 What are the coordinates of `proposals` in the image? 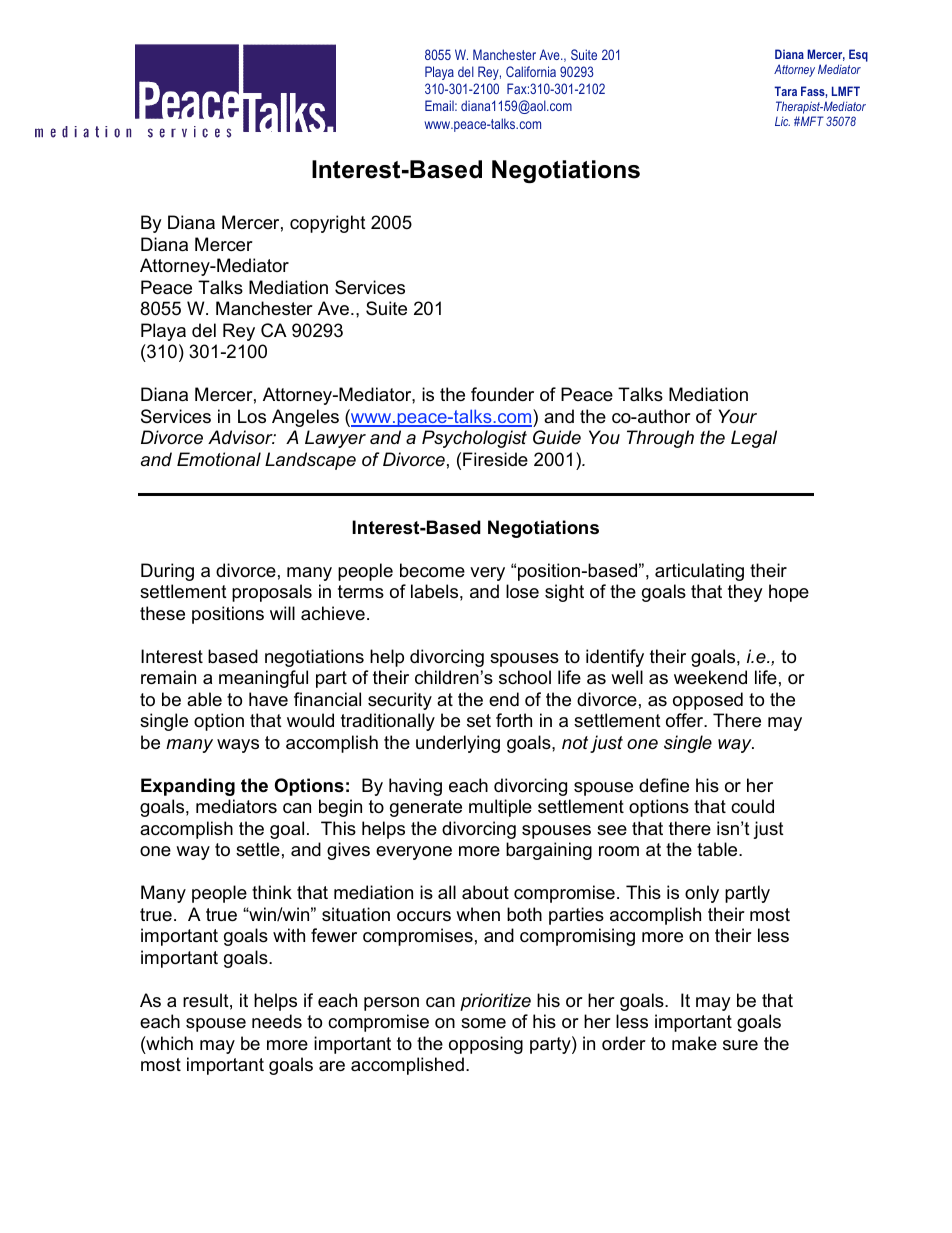 It's located at (272, 593).
